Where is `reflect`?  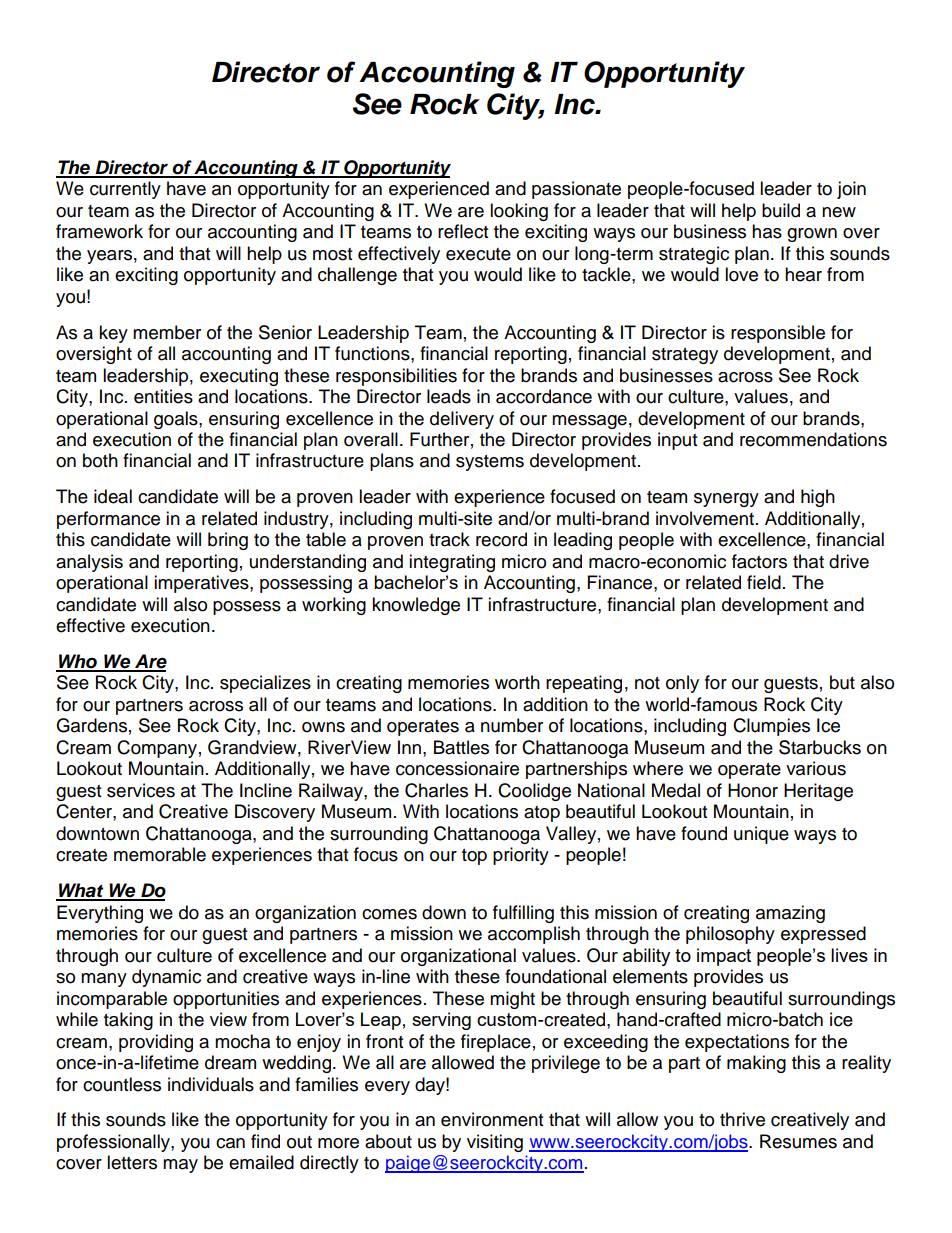 reflect is located at coordinates (463, 231).
